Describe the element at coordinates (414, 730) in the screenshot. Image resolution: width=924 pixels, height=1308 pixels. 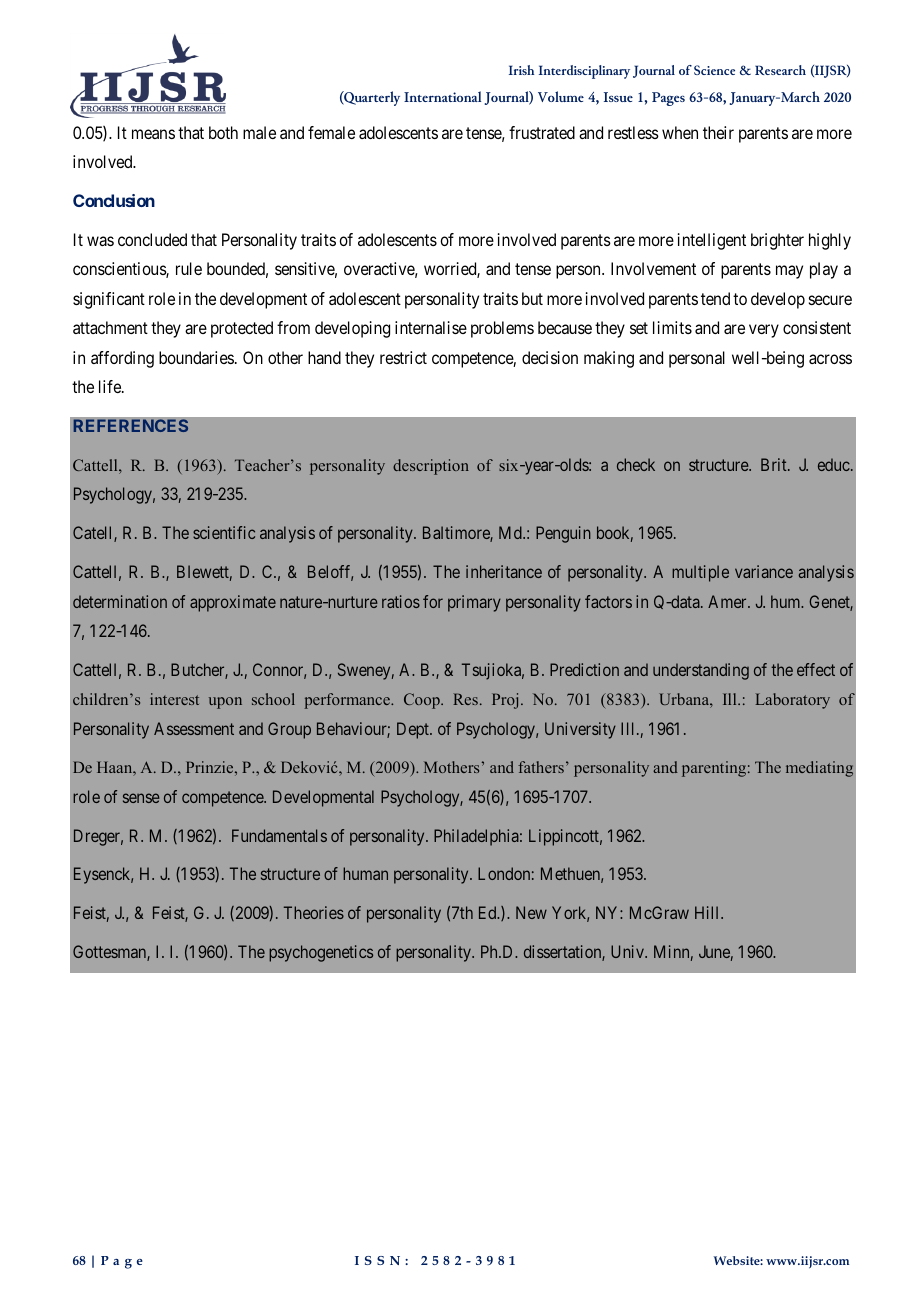
I see `Dept` at that location.
